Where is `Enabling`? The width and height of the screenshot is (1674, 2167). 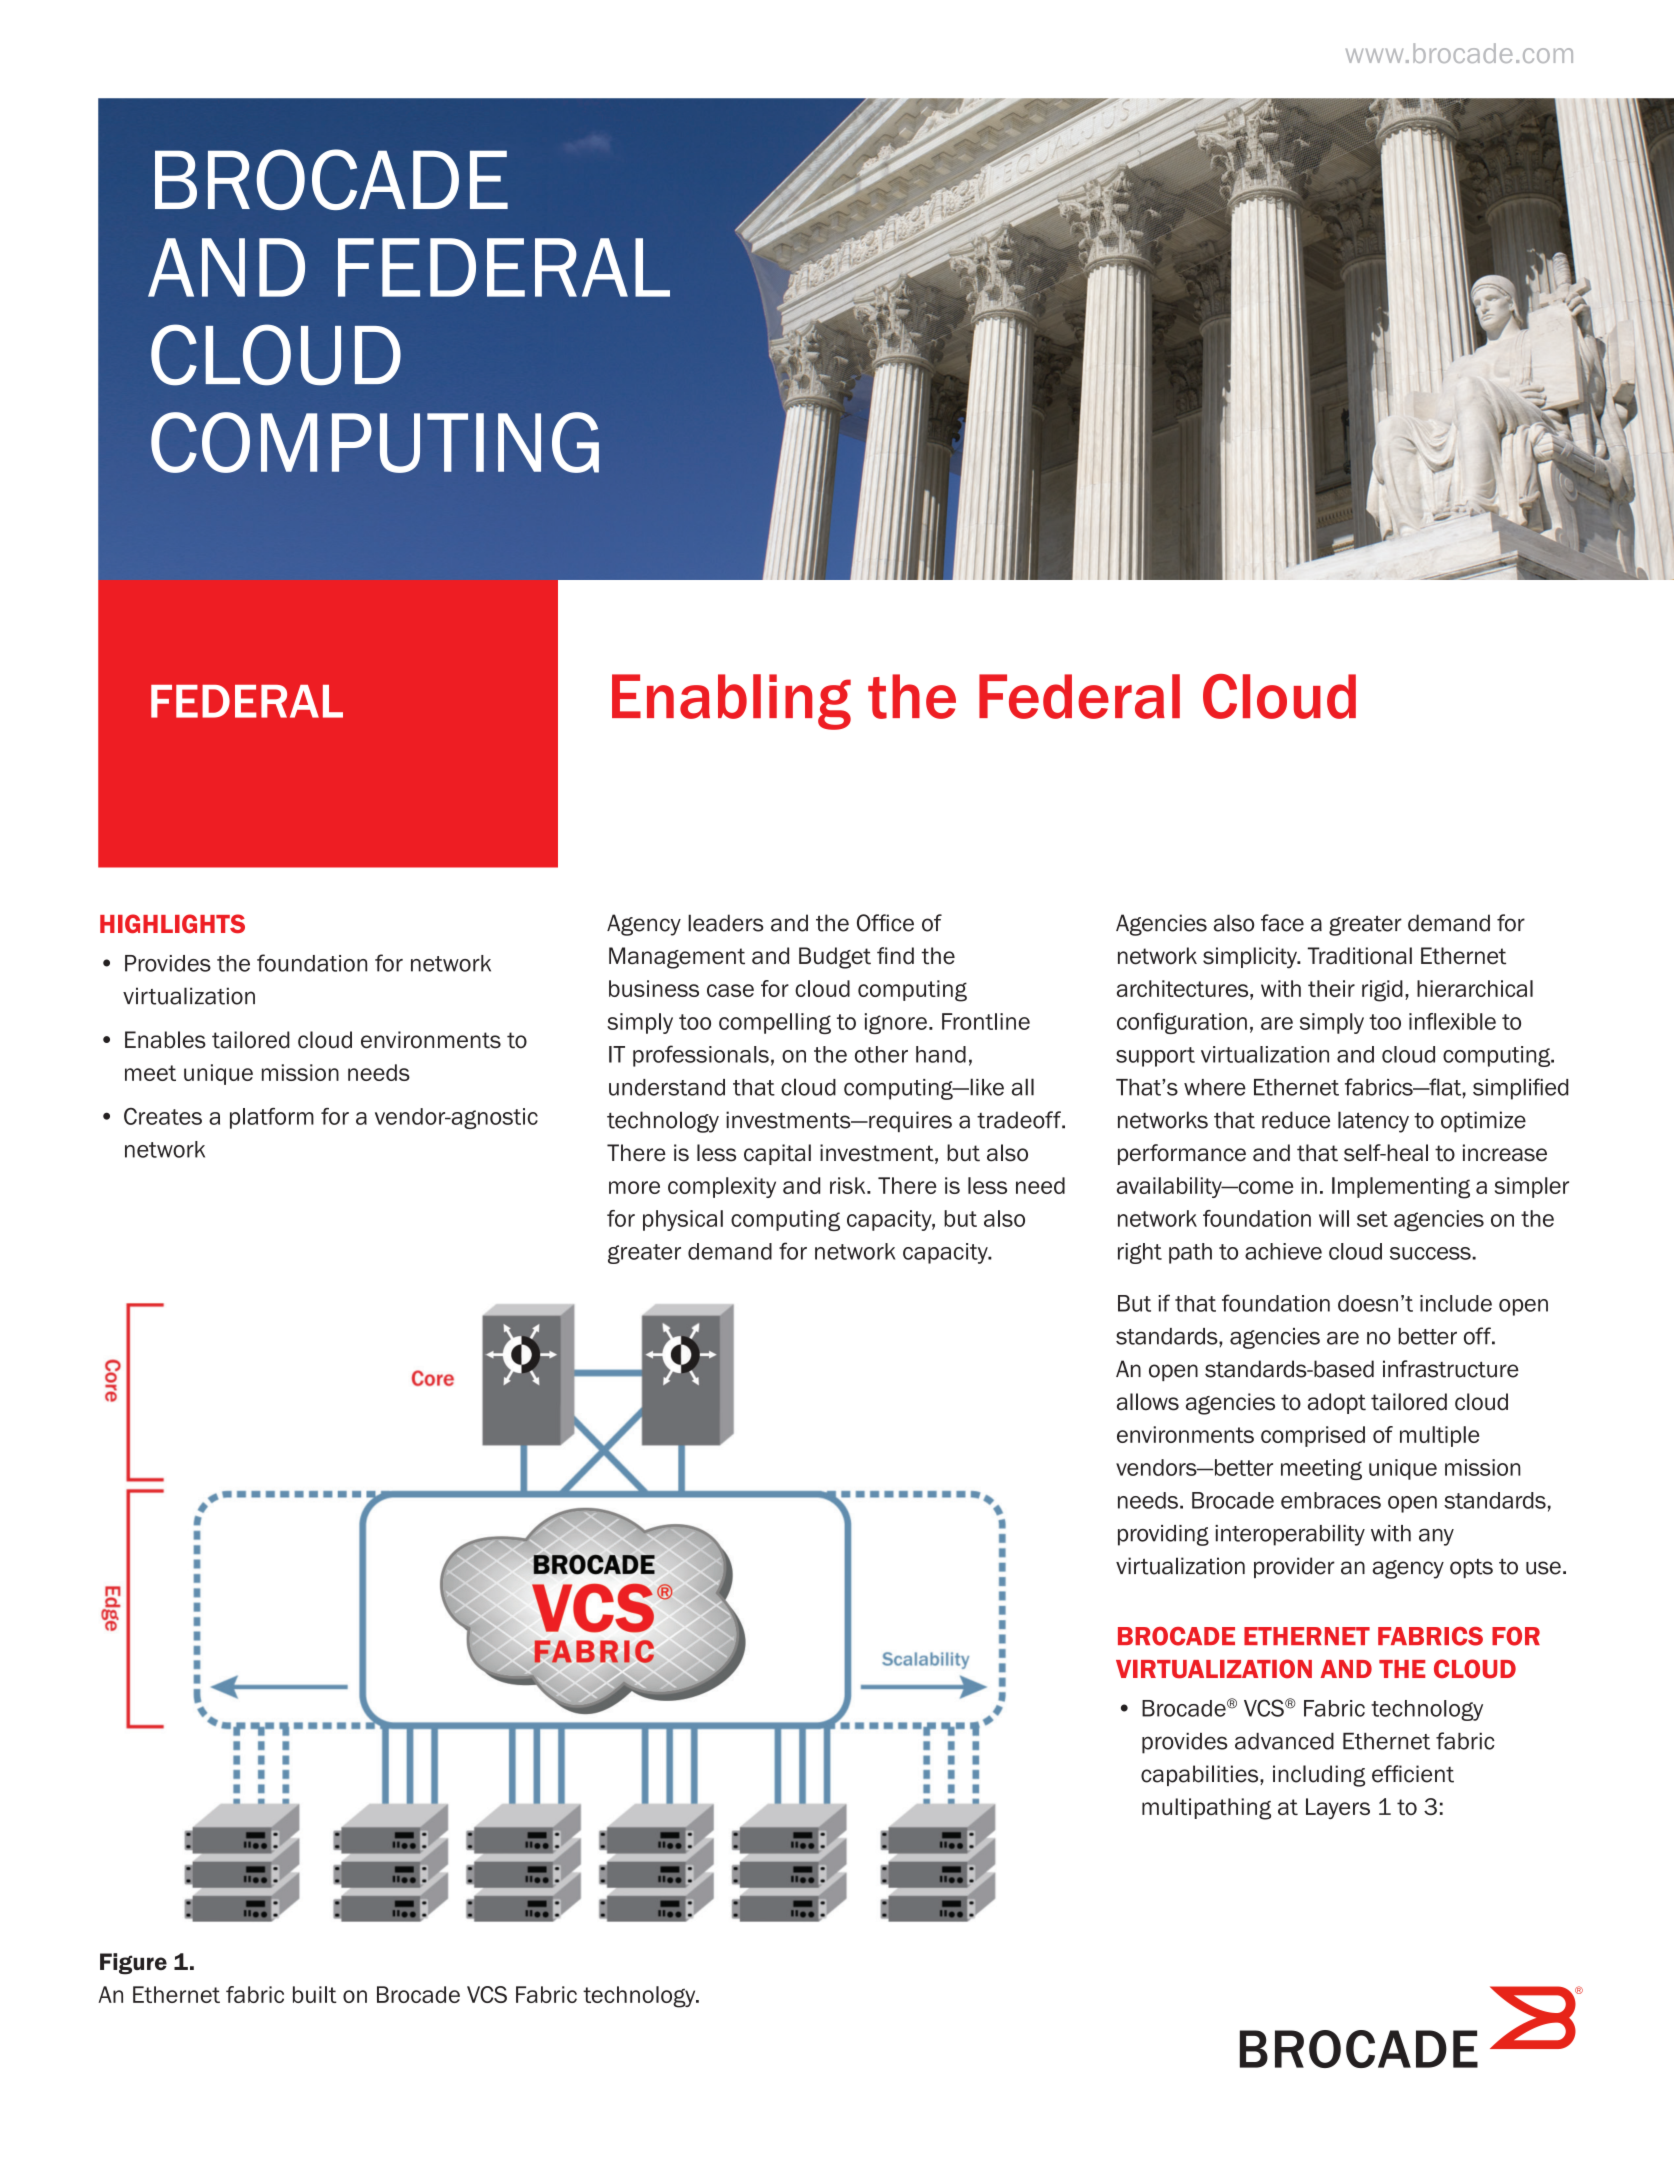 Enabling is located at coordinates (731, 702).
